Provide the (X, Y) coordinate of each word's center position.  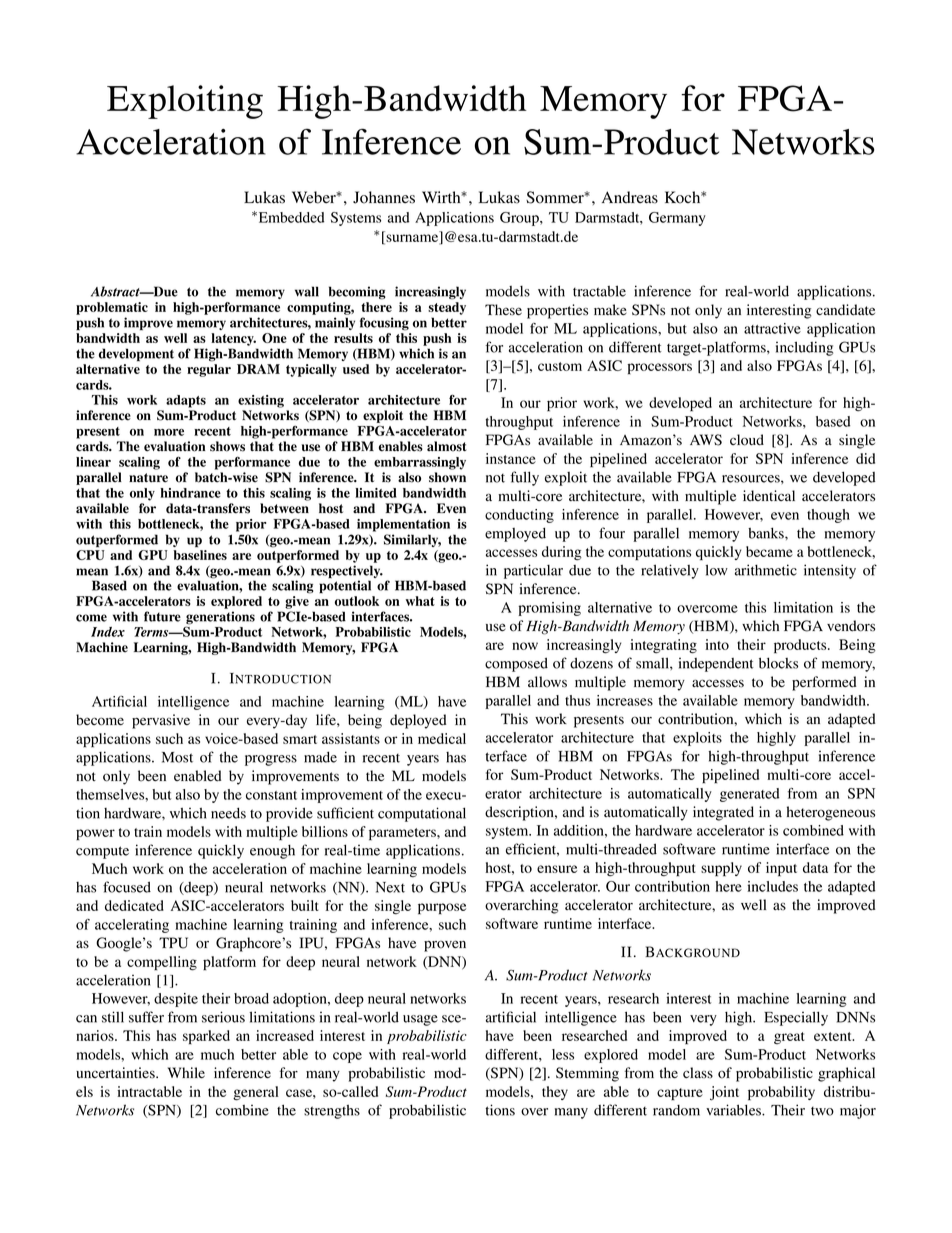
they (555, 1093)
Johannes (384, 197)
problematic (112, 308)
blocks (778, 663)
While (186, 1072)
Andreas (630, 197)
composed (516, 664)
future (162, 616)
